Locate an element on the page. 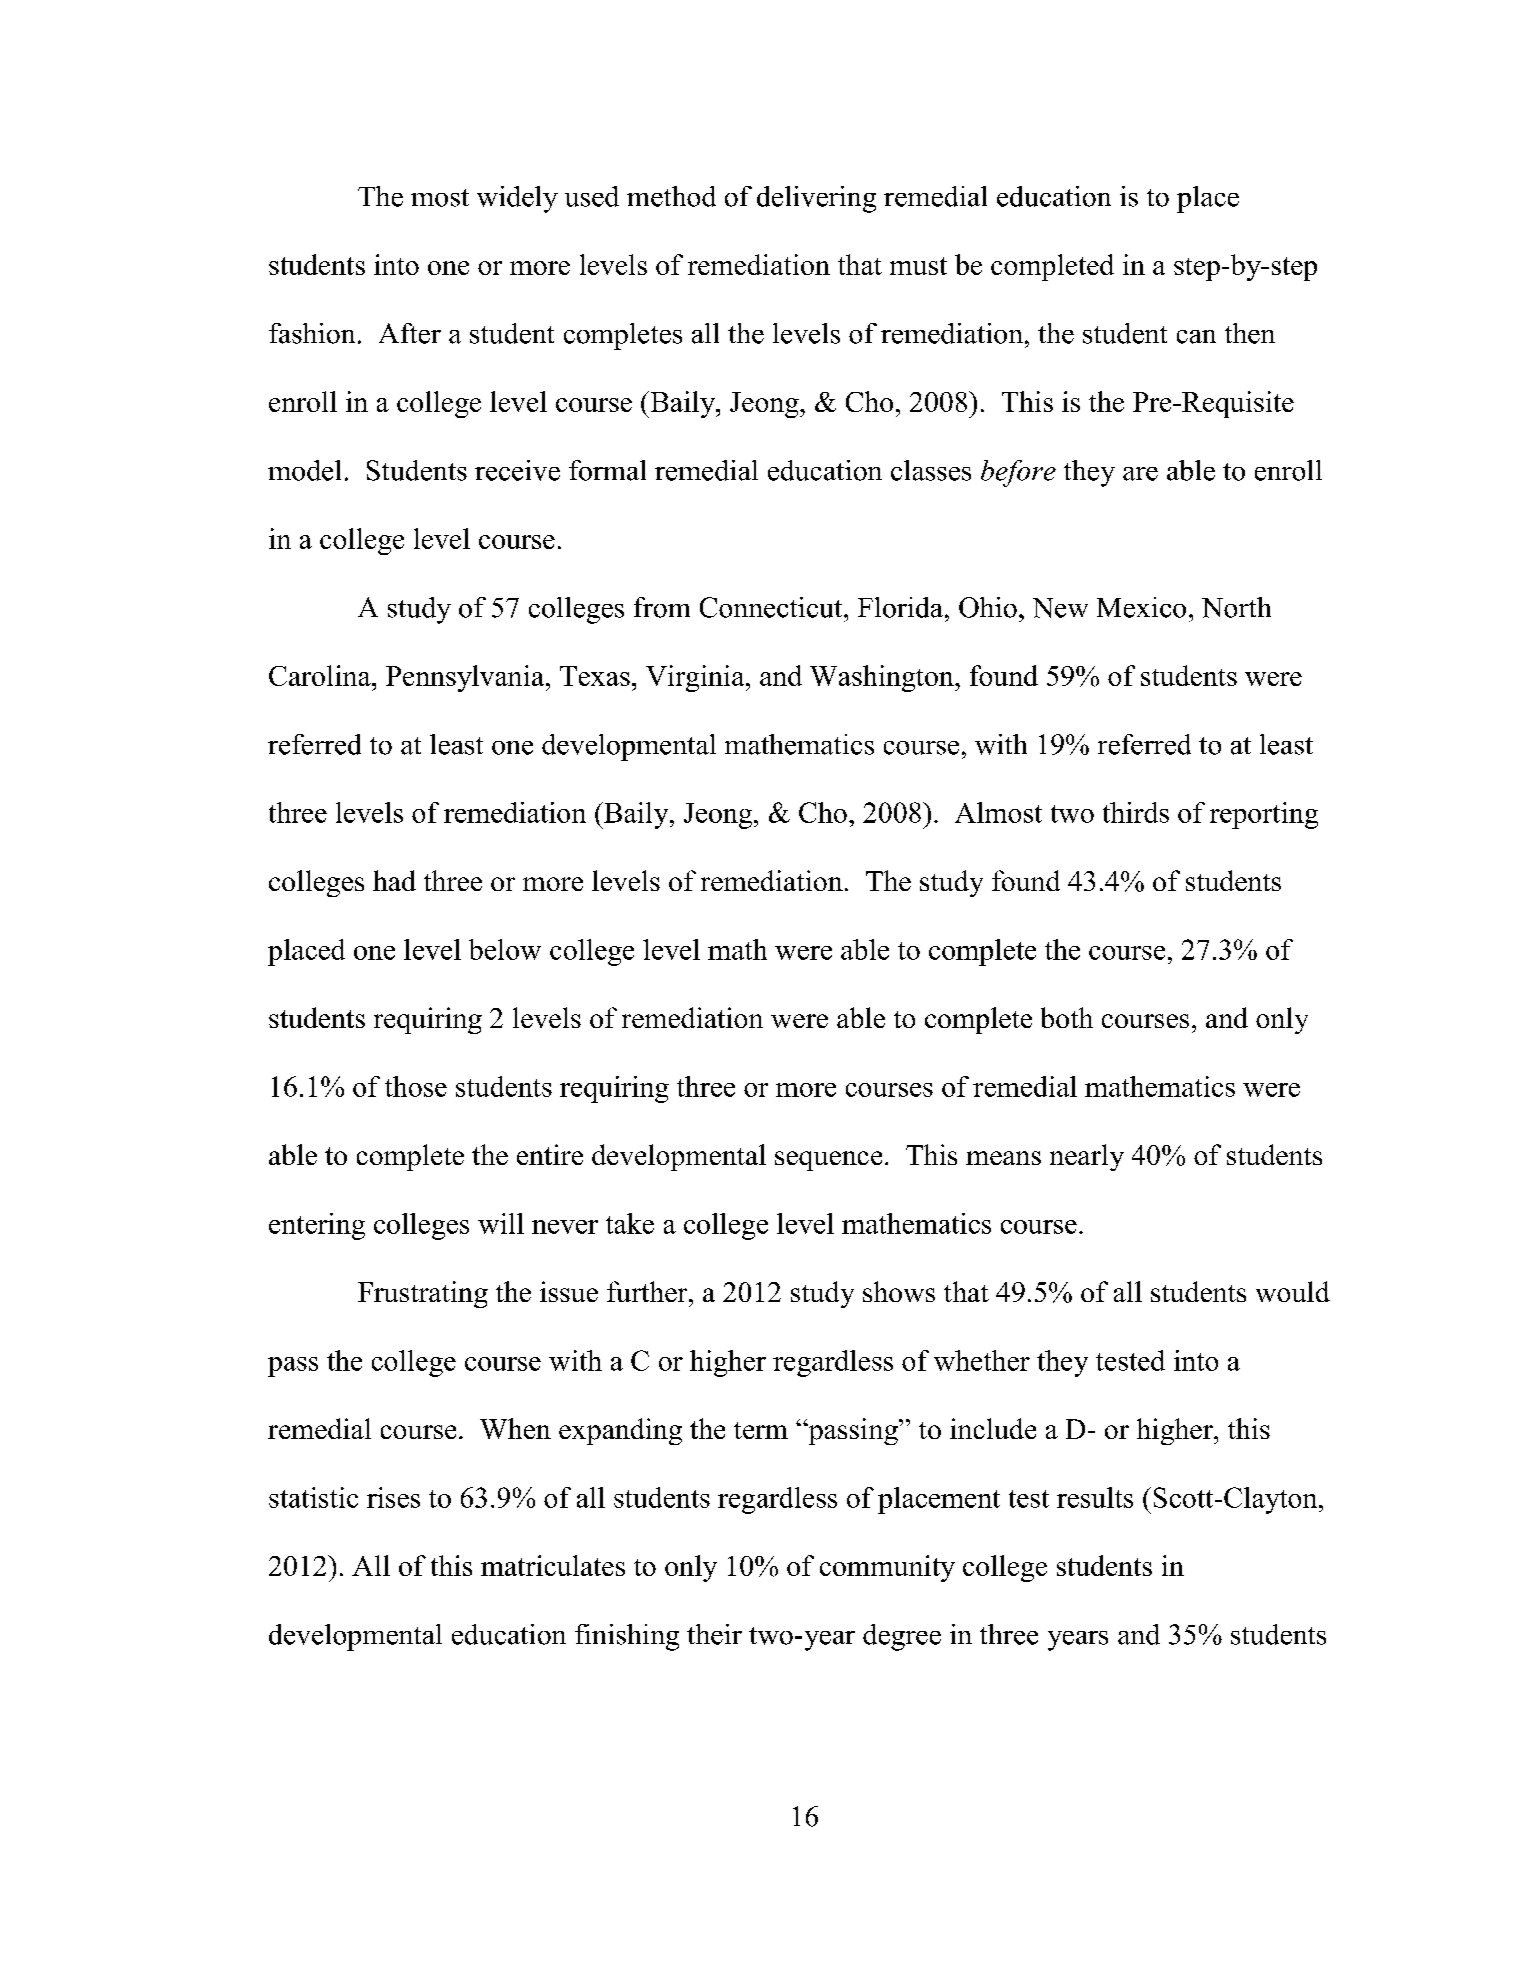 The image size is (1519, 1965). community is located at coordinates (887, 1568).
